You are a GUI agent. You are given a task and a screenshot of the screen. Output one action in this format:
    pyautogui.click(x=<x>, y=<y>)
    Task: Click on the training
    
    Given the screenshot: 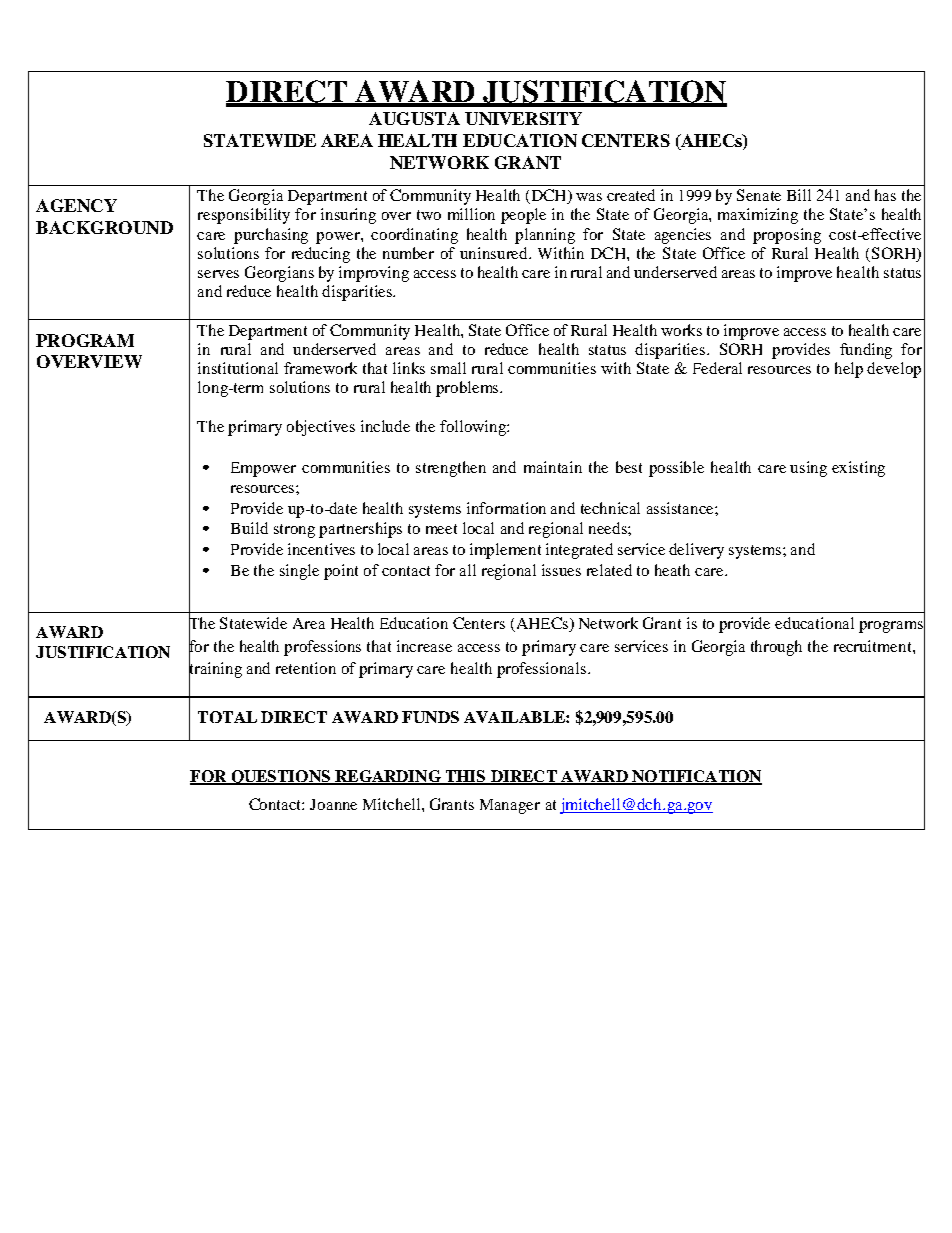 What is the action you would take?
    pyautogui.click(x=215, y=670)
